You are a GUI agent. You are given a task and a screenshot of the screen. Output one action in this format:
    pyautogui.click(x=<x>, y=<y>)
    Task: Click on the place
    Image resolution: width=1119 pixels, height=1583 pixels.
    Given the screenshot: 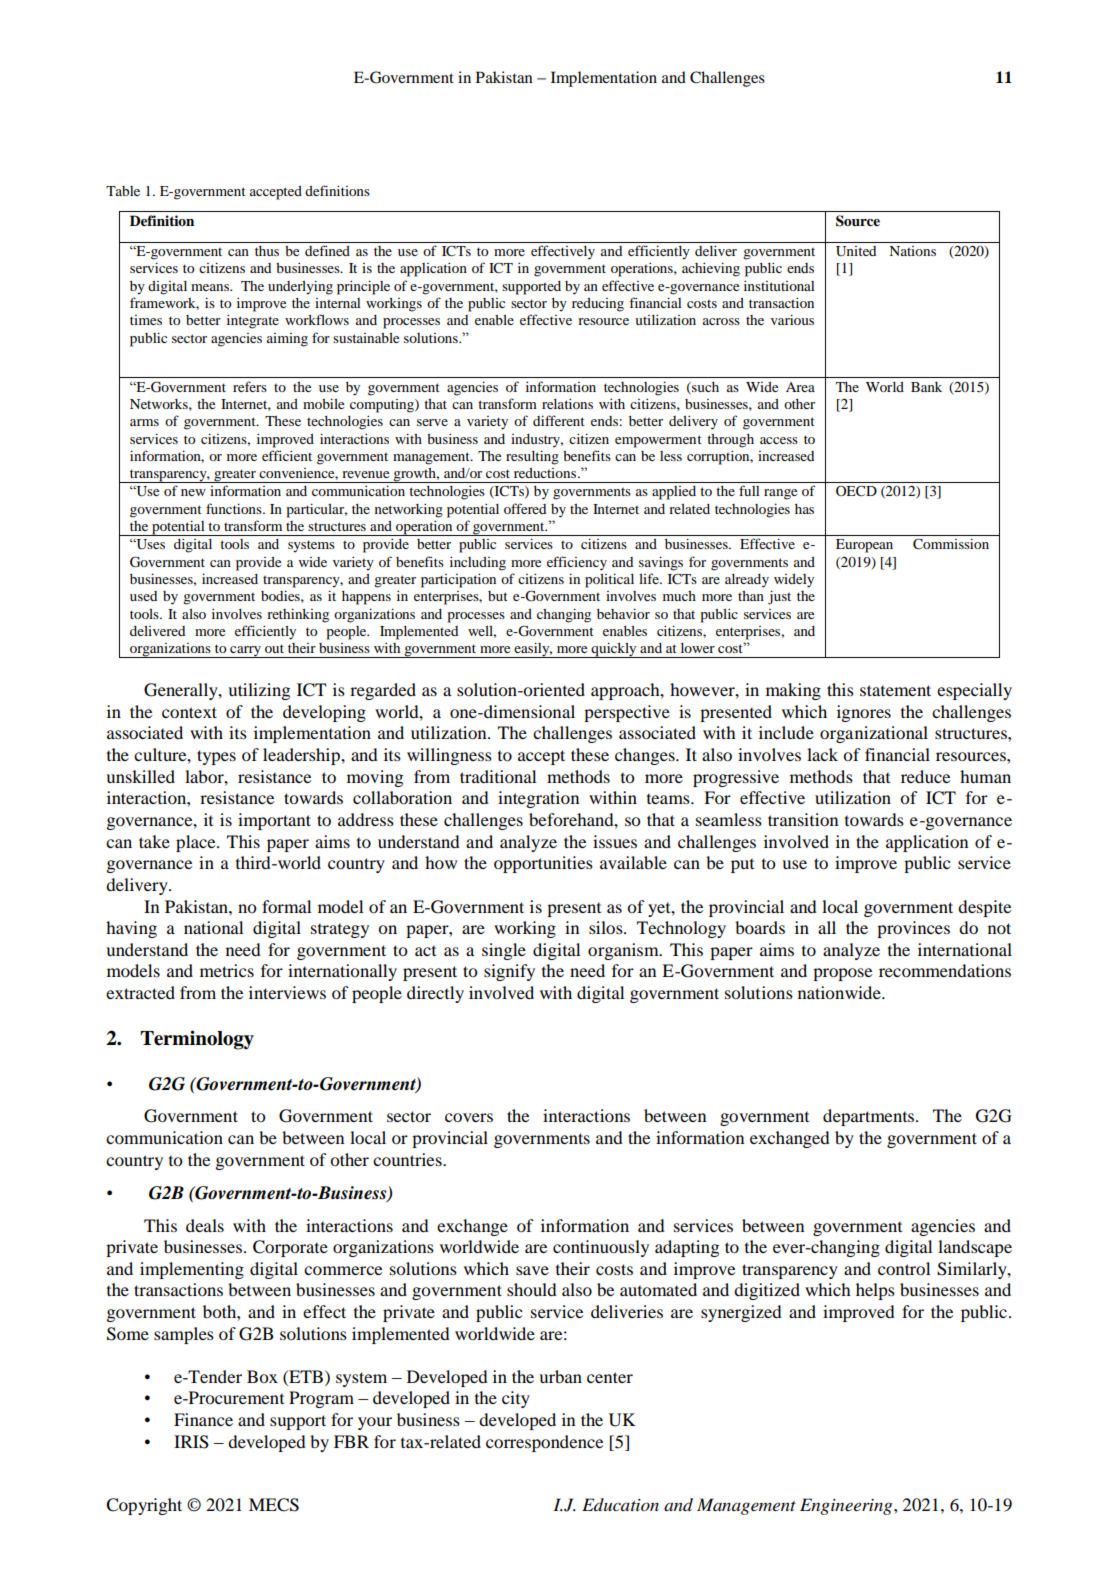 What is the action you would take?
    pyautogui.click(x=197, y=843)
